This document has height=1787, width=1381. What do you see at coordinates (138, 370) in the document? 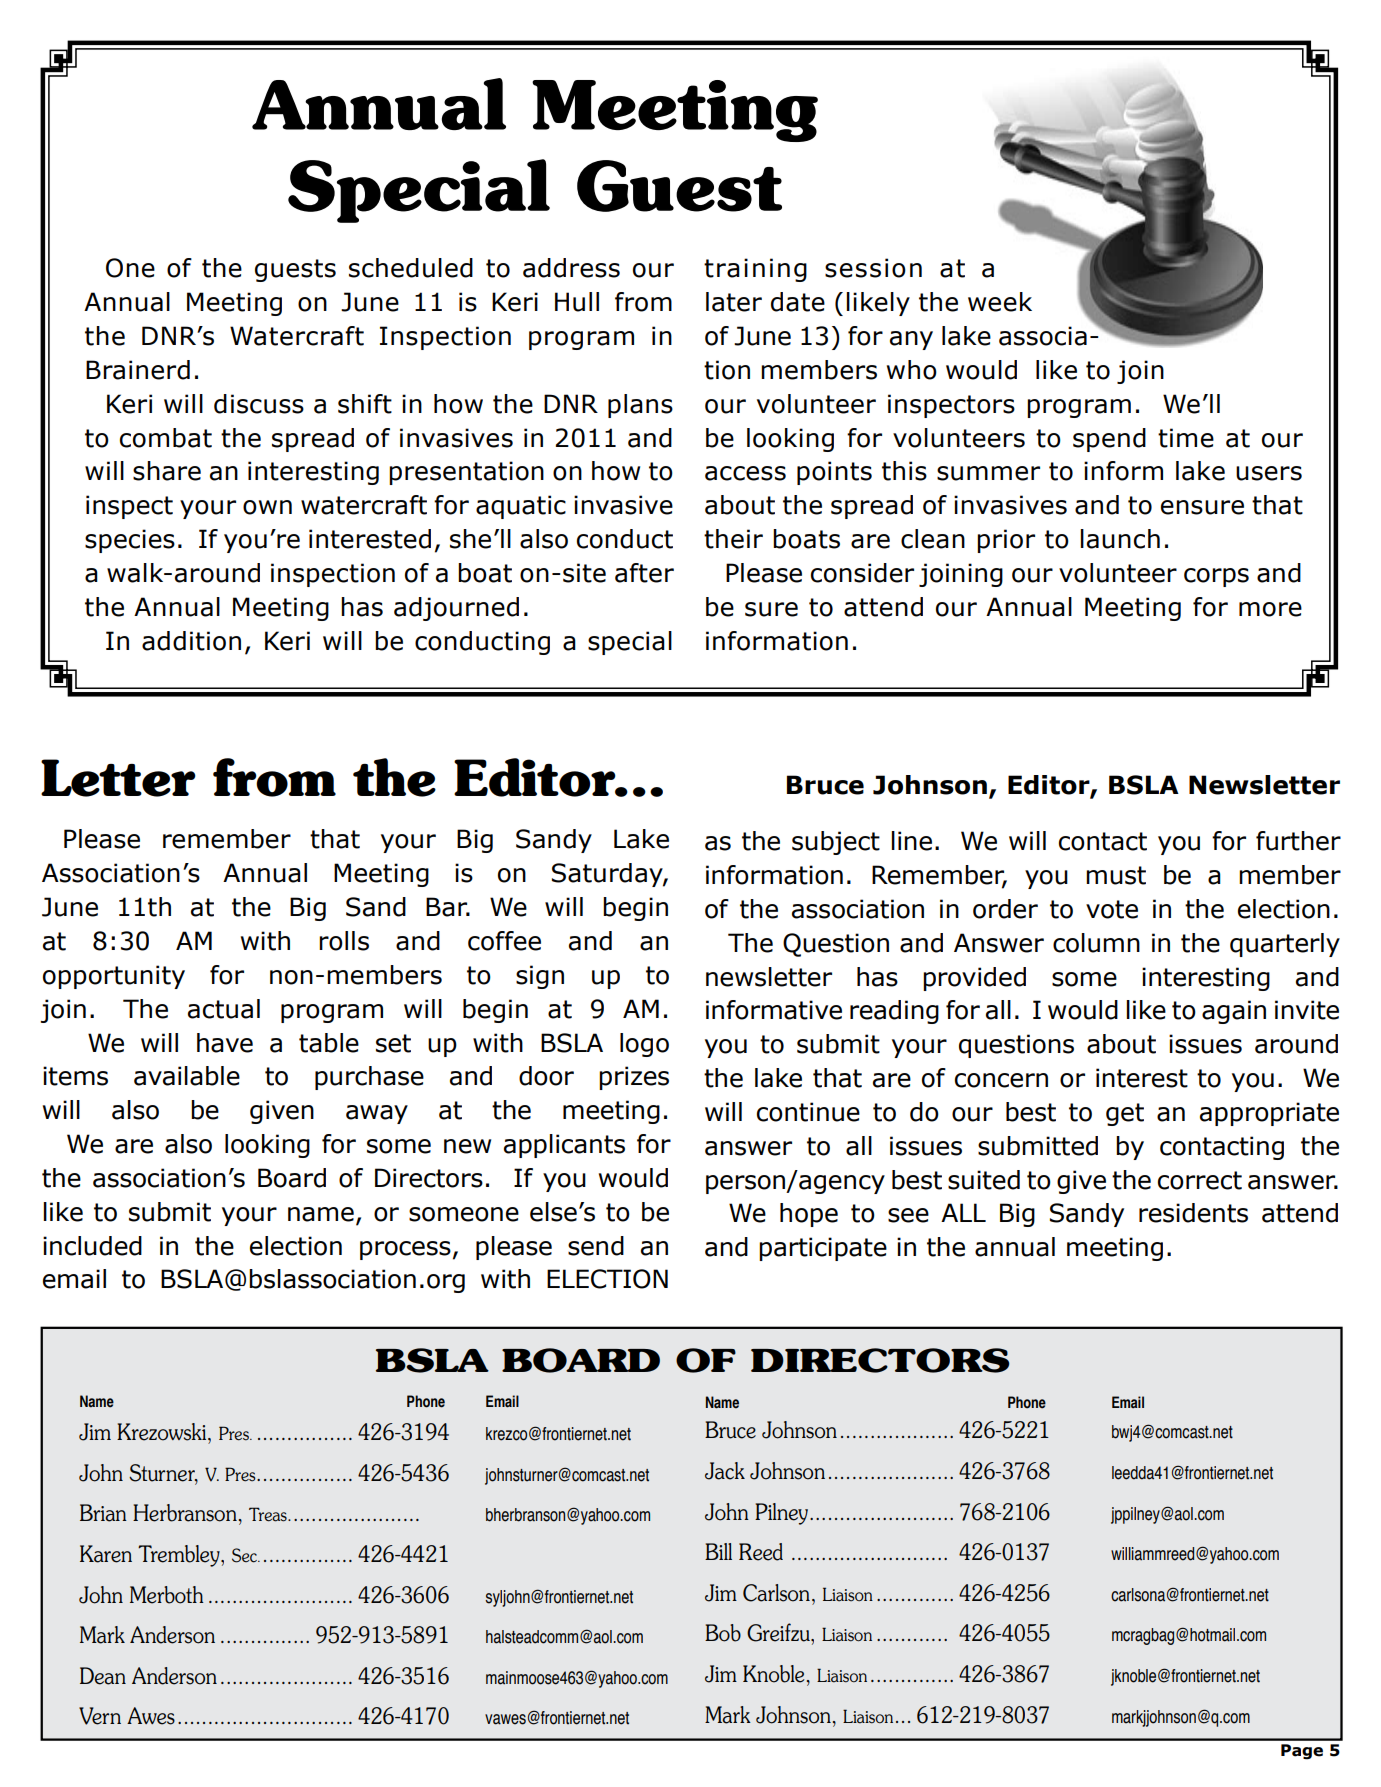
I see `Brainerd` at bounding box center [138, 370].
